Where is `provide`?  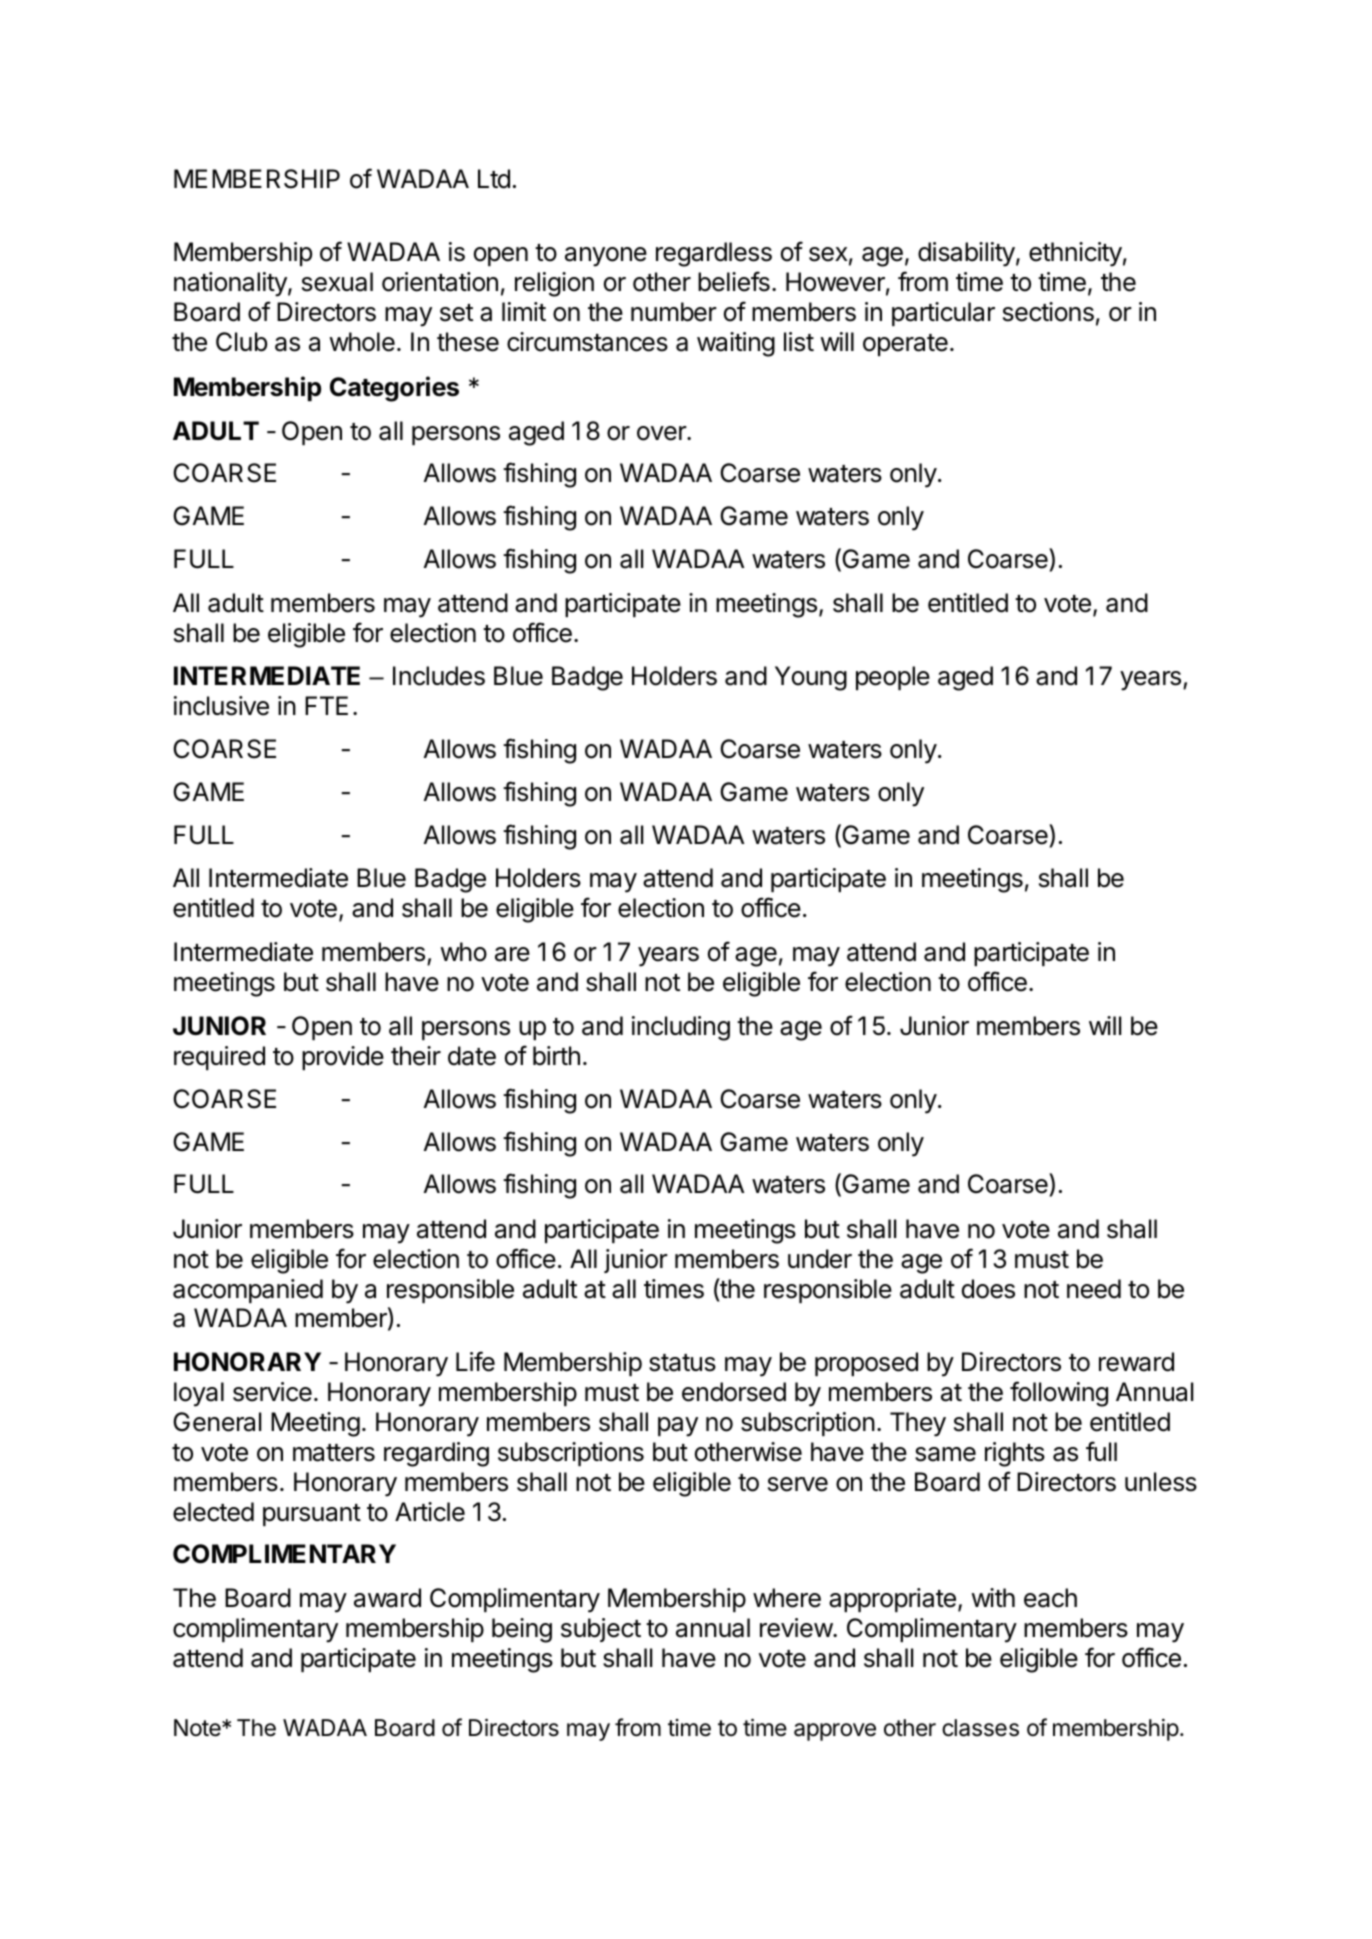 provide is located at coordinates (343, 1058).
